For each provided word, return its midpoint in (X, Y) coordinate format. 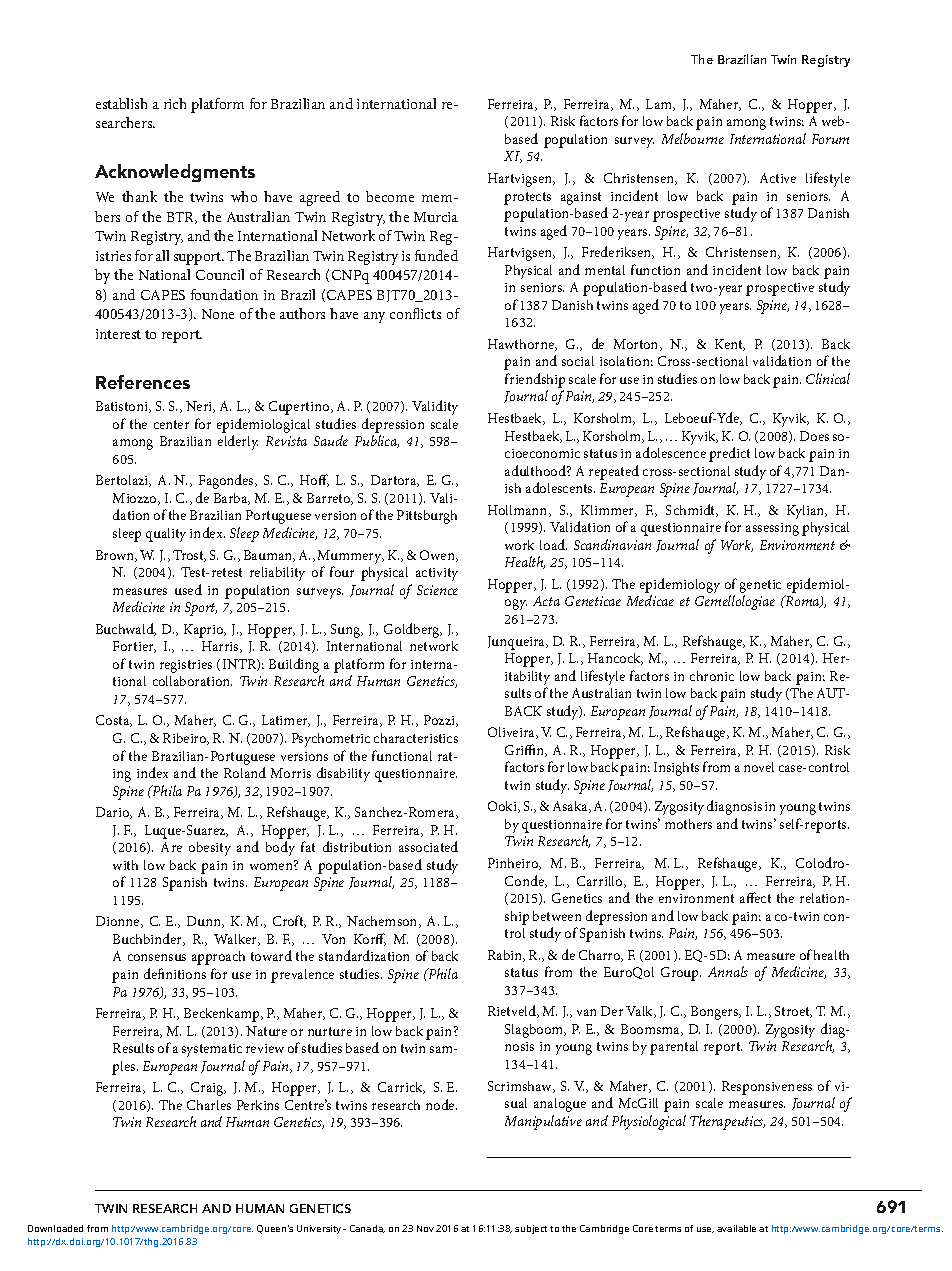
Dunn (205, 922)
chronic (712, 676)
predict (729, 454)
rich (175, 103)
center (171, 424)
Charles (209, 1105)
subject (531, 1229)
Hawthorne (522, 345)
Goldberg (413, 630)
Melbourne (693, 138)
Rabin (506, 956)
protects (527, 198)
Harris (221, 647)
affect (755, 897)
